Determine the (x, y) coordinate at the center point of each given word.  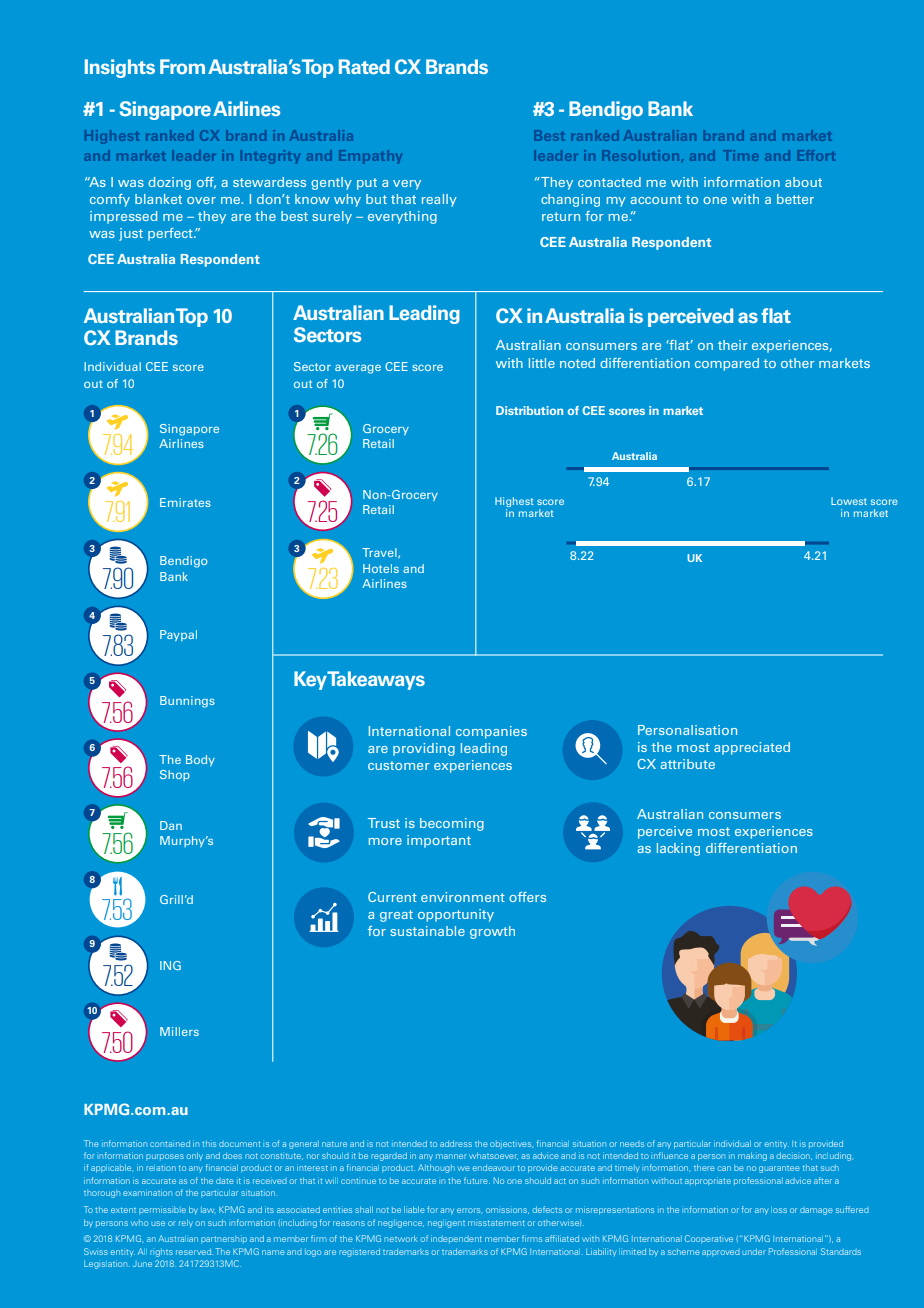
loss (779, 1210)
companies (491, 732)
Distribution (529, 410)
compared (727, 364)
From (182, 66)
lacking (678, 849)
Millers (179, 1031)
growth (492, 932)
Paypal (178, 635)
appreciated (752, 748)
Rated (364, 67)
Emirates (185, 502)
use (158, 1223)
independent (456, 1239)
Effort (816, 155)
